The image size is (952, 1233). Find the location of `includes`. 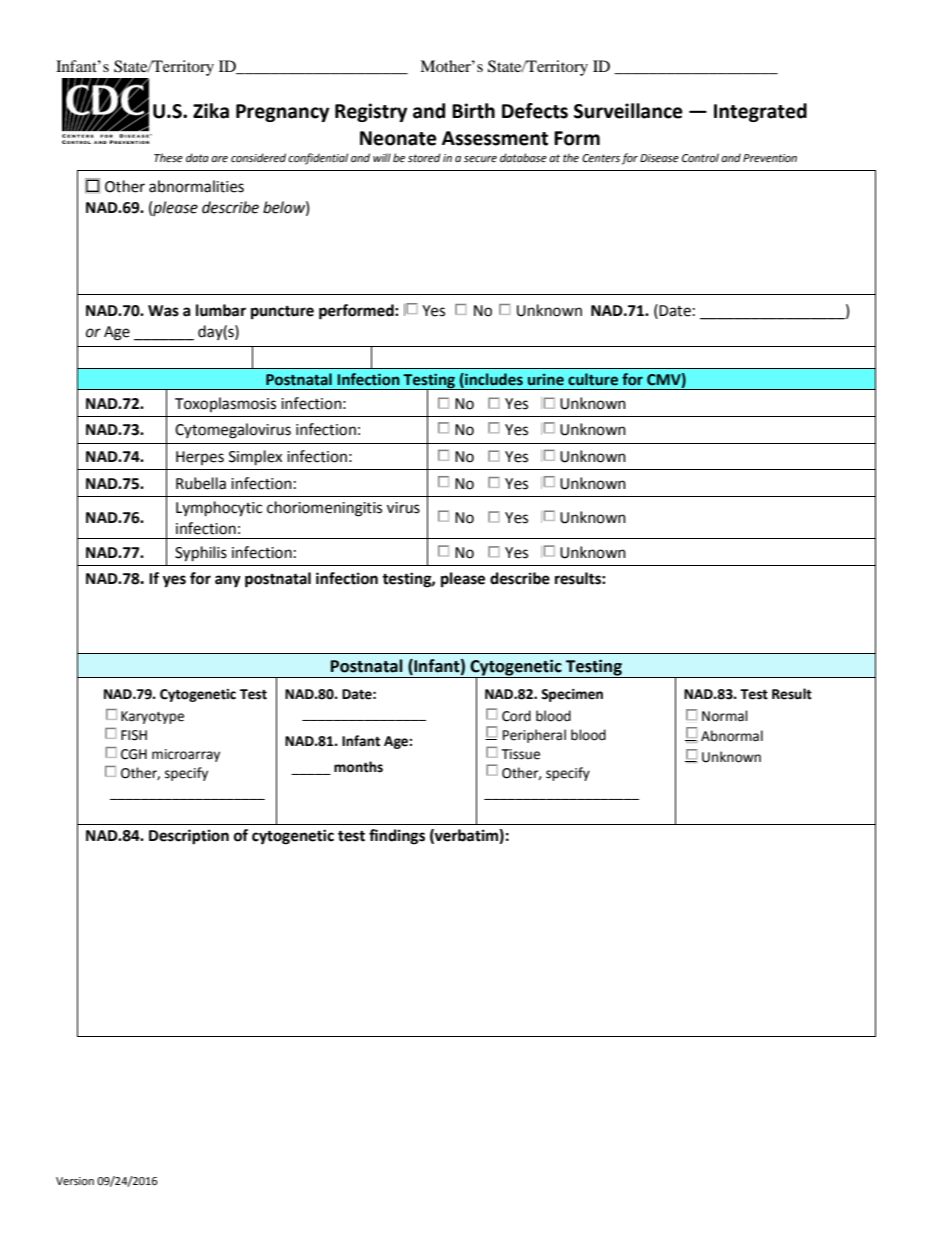

includes is located at coordinates (493, 380).
